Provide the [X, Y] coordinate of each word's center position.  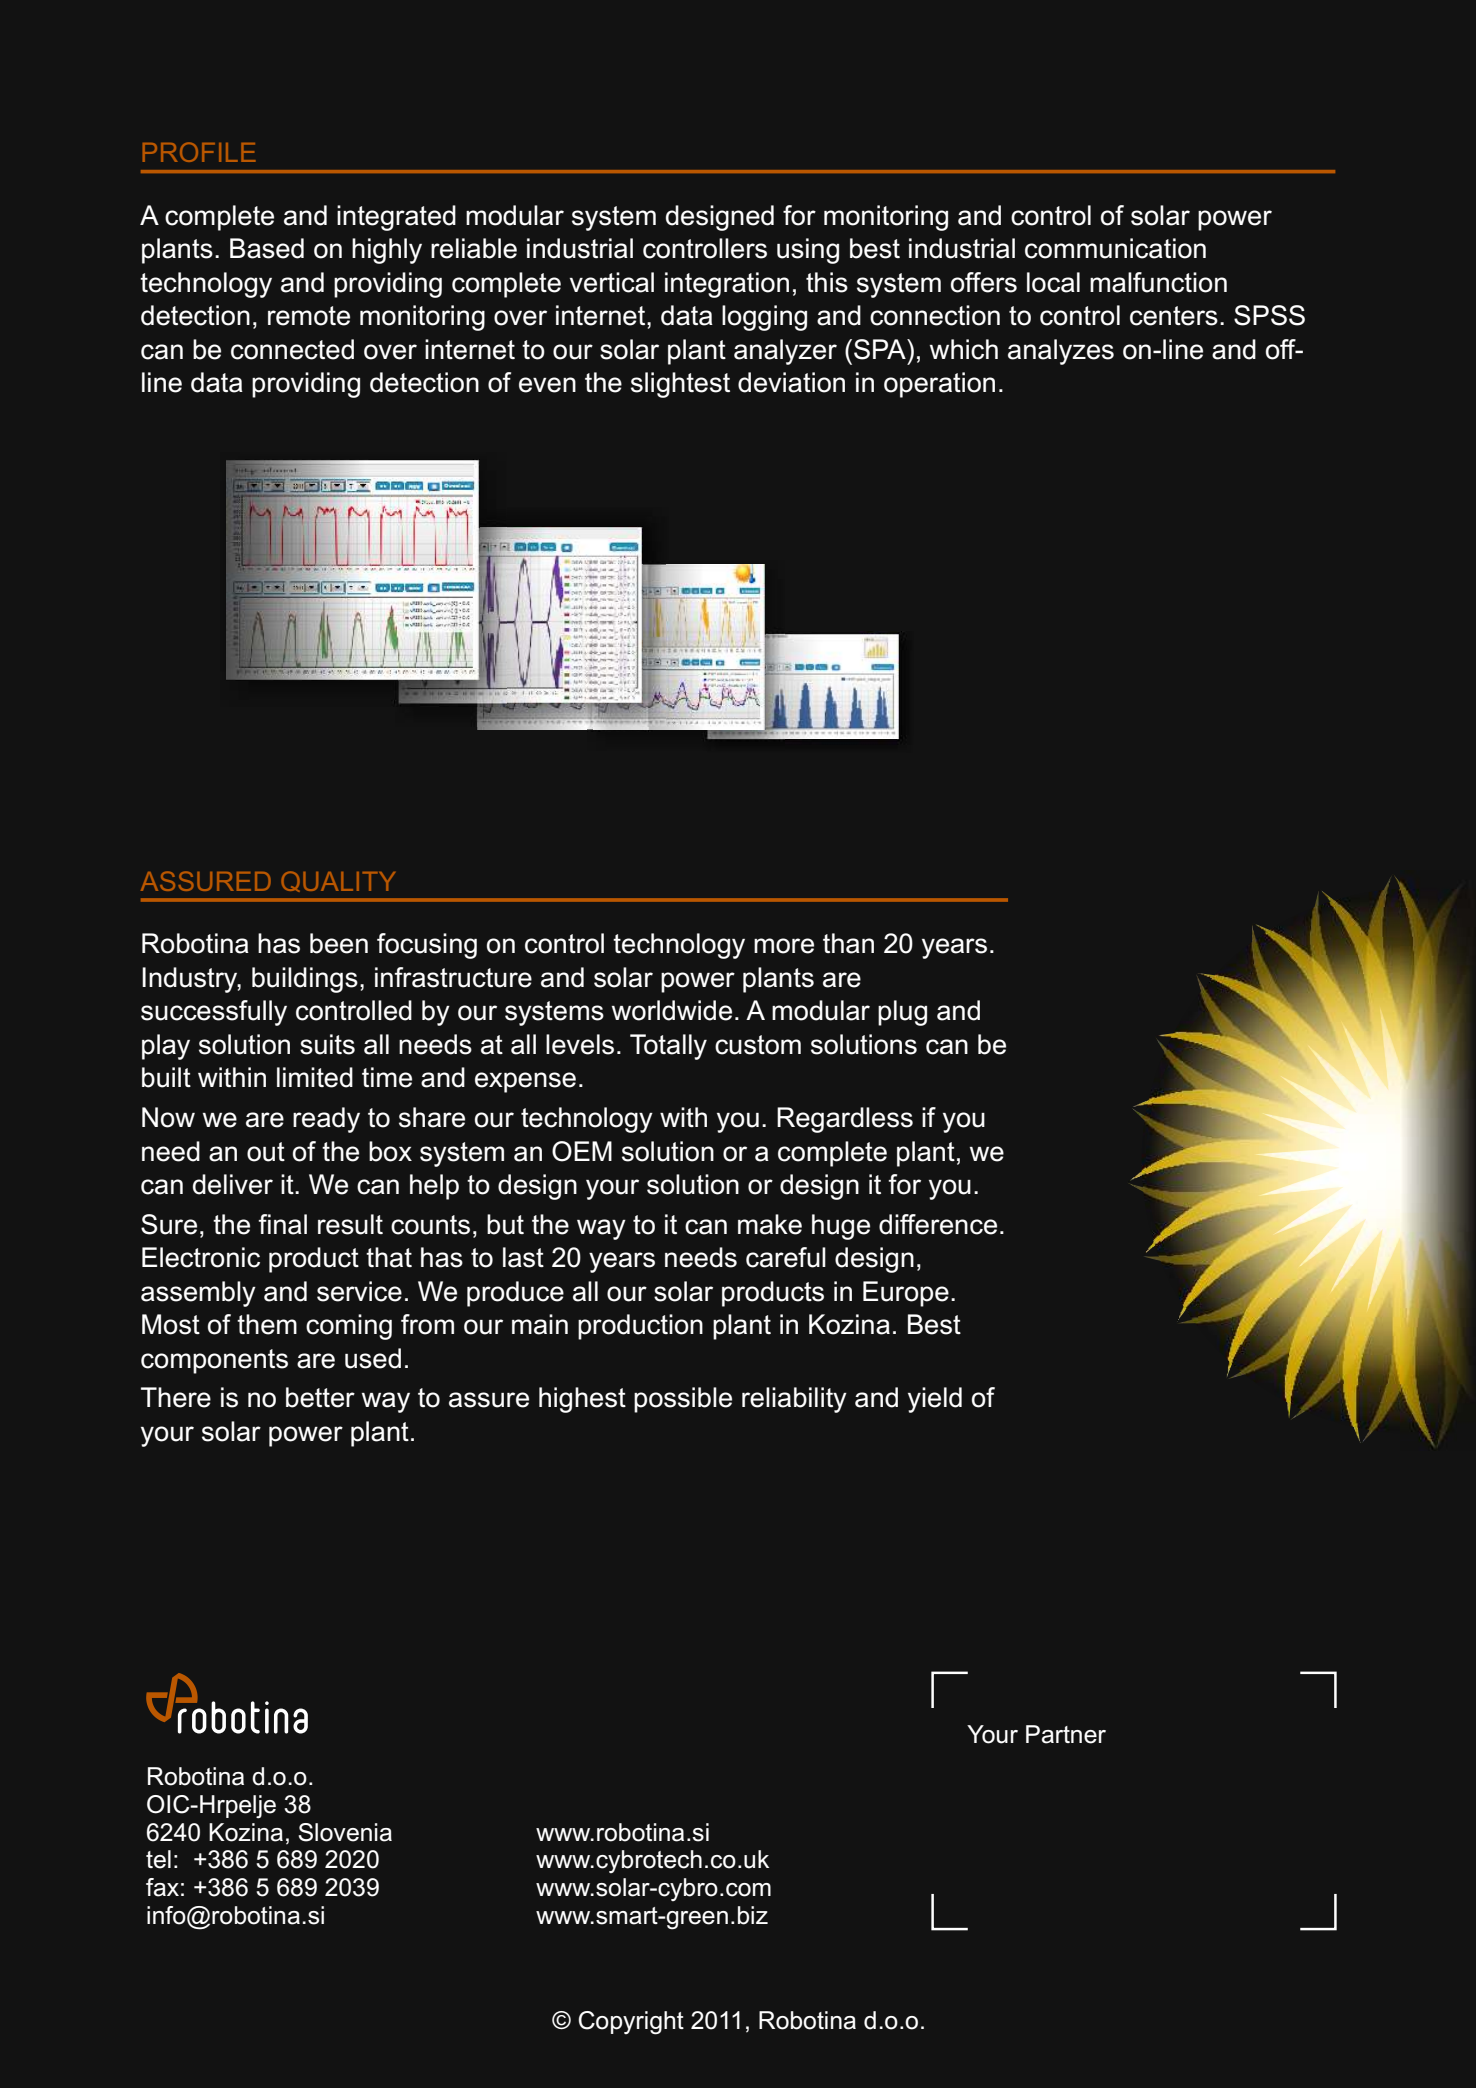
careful [786, 1257]
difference [938, 1224]
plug [902, 1013]
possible [683, 1400]
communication [1115, 248]
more [784, 946]
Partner [1066, 1734]
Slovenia [345, 1832]
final [282, 1224]
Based [267, 248]
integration [727, 285]
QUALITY [338, 881]
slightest [680, 385]
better [320, 1397]
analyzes [1061, 352]
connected [292, 349]
